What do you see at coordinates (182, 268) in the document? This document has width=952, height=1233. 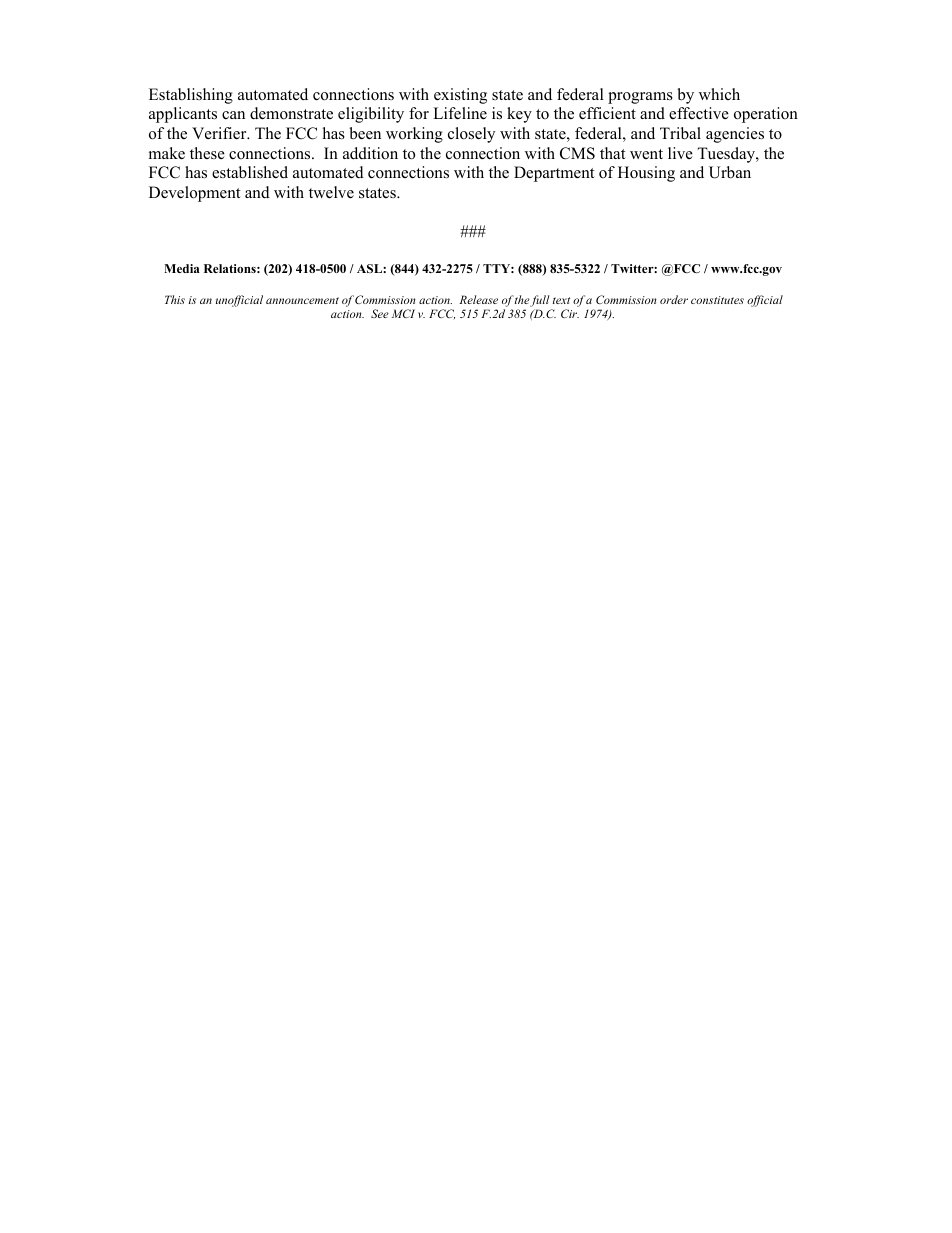 I see `Media` at bounding box center [182, 268].
